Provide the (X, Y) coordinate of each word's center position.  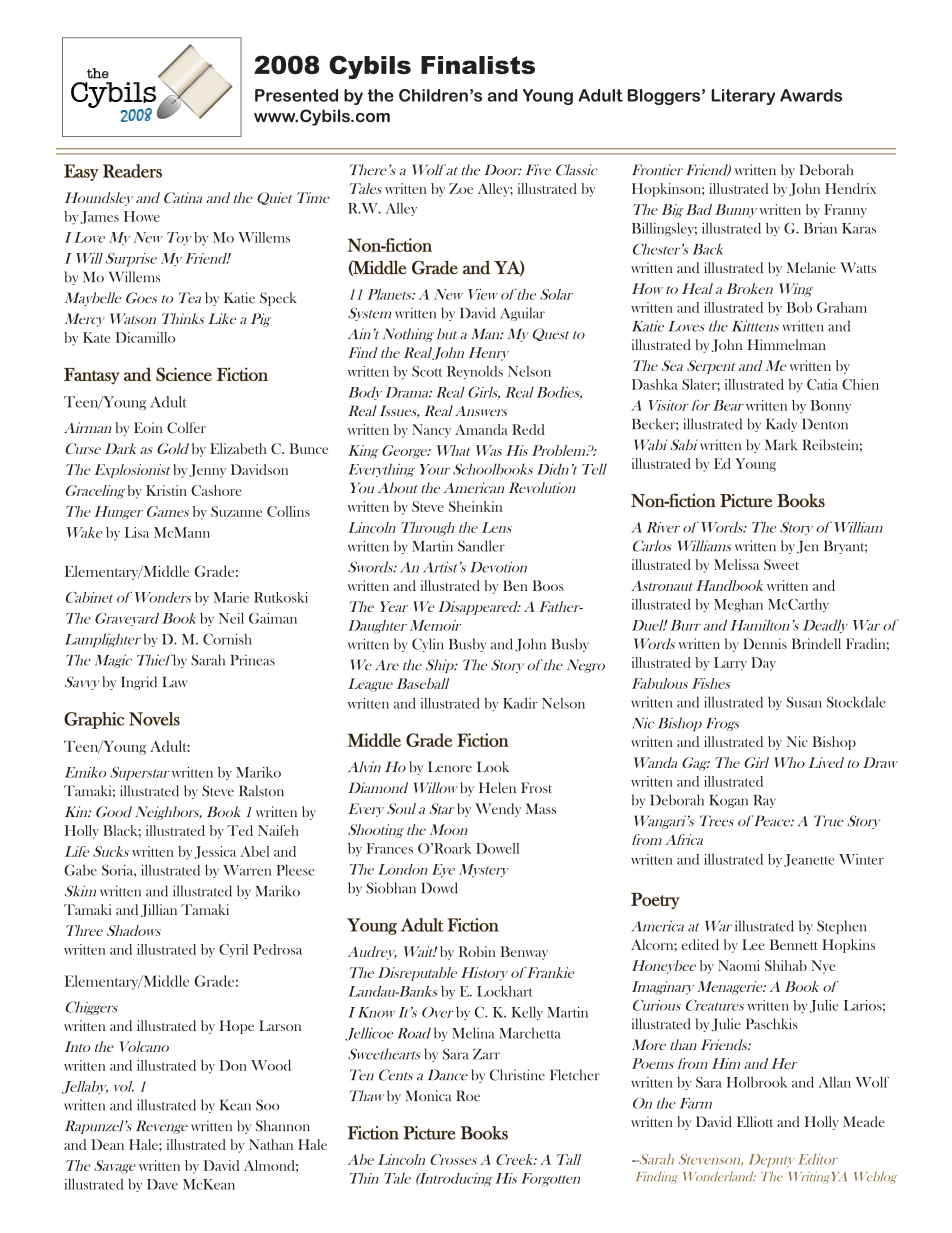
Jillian (159, 910)
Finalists (478, 65)
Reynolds (475, 372)
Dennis (765, 643)
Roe (468, 1095)
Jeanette (809, 860)
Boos (548, 585)
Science (184, 374)
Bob (799, 307)
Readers (132, 171)
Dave (162, 1184)
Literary (743, 97)
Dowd (440, 888)
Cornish (227, 639)
